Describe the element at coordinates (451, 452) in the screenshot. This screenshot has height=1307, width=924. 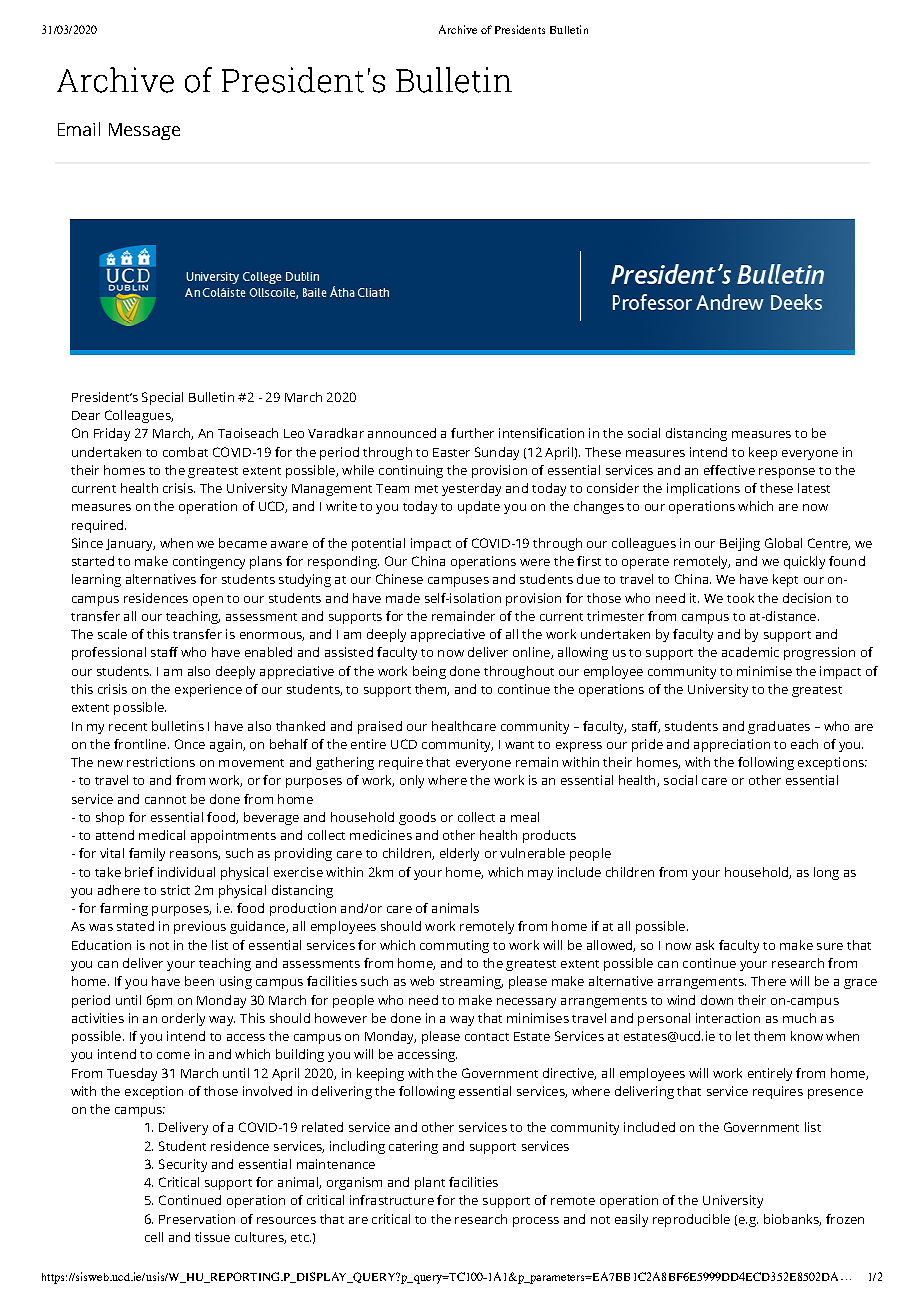
I see `Easter` at that location.
